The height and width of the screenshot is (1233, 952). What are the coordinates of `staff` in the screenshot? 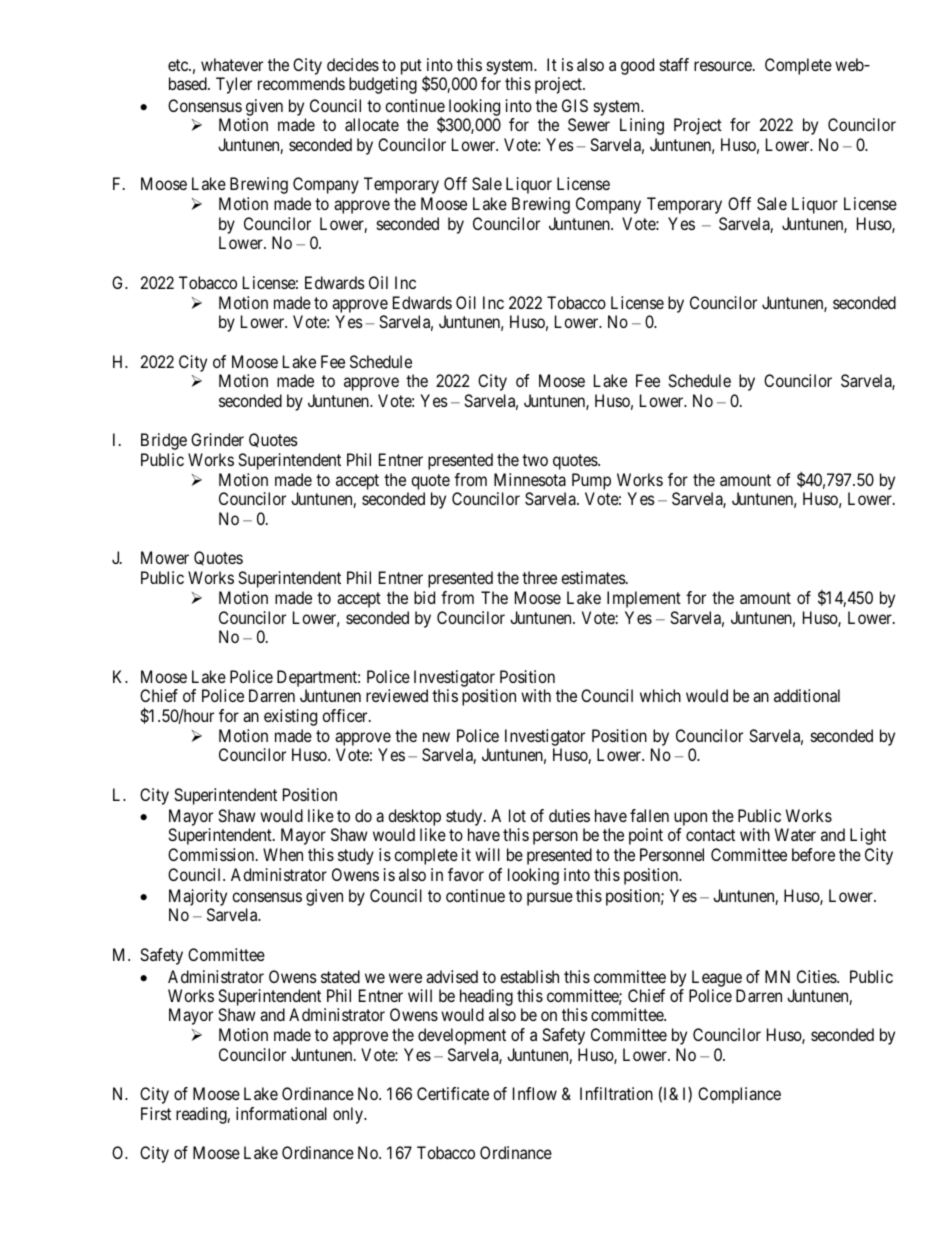 It's located at (674, 64).
